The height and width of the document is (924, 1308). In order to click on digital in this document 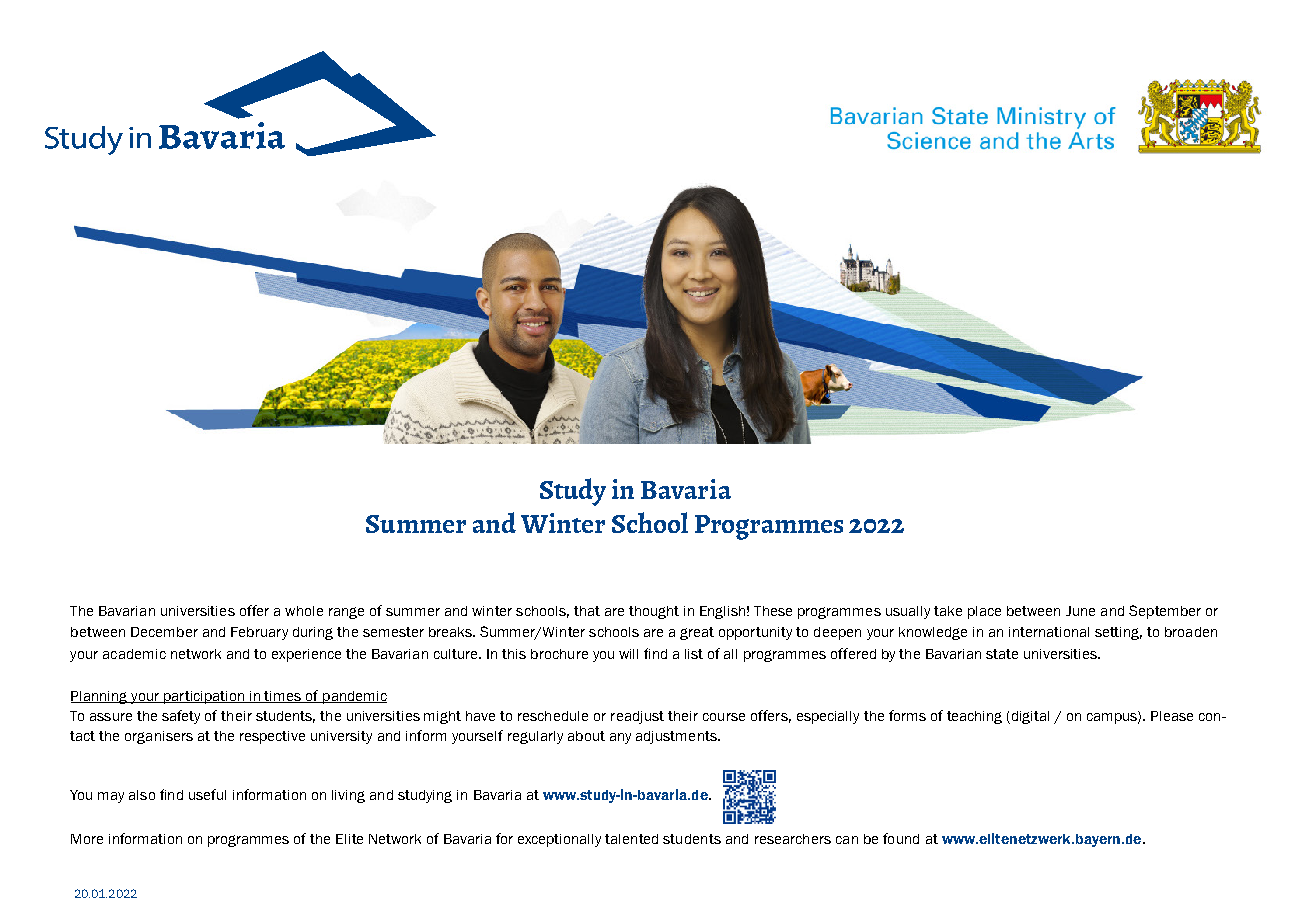, I will do `click(1029, 717)`.
